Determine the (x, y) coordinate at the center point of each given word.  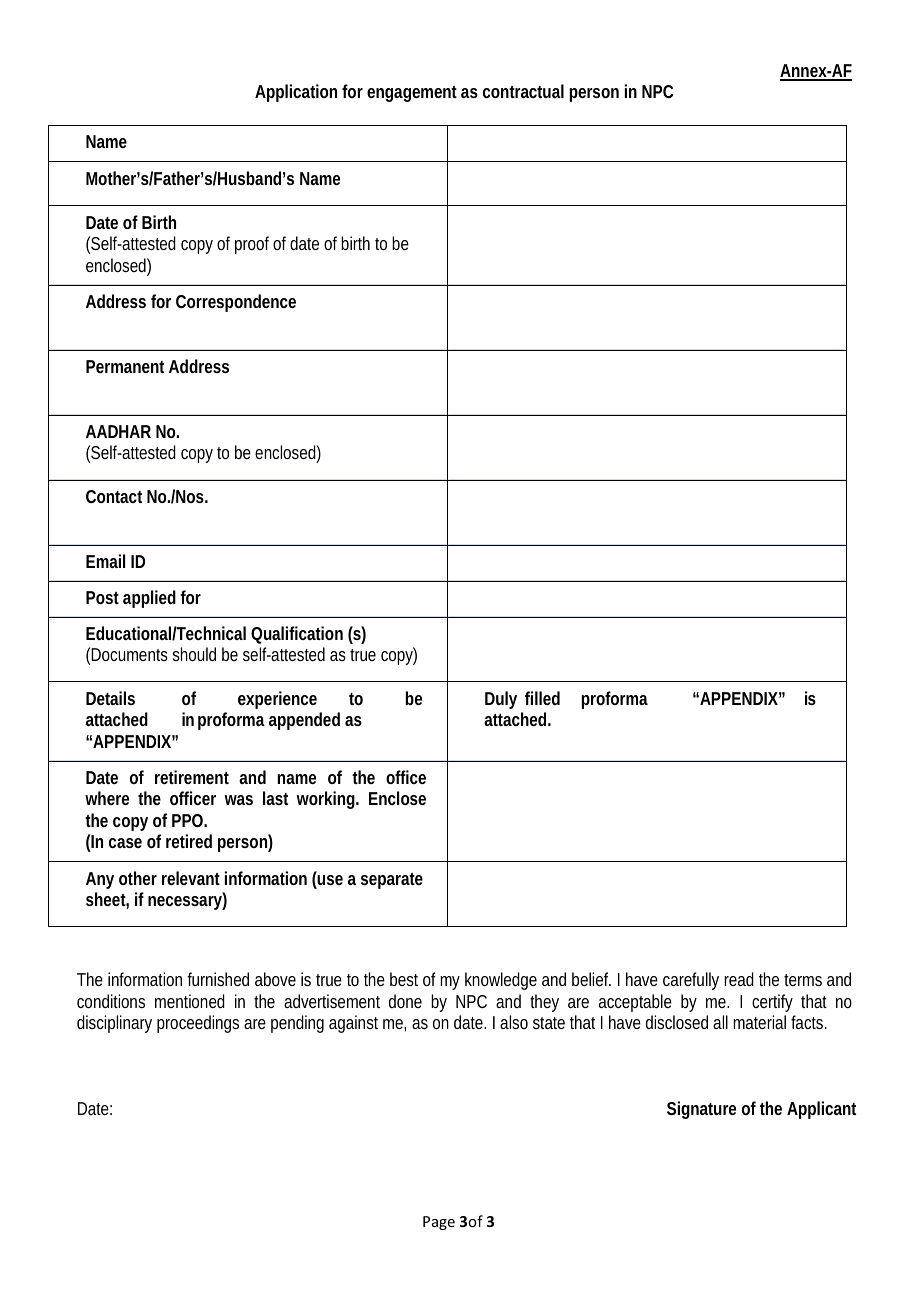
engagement (412, 94)
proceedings (198, 1024)
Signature (701, 1110)
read (739, 979)
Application (296, 93)
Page (439, 1223)
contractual (523, 91)
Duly (501, 700)
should (194, 654)
